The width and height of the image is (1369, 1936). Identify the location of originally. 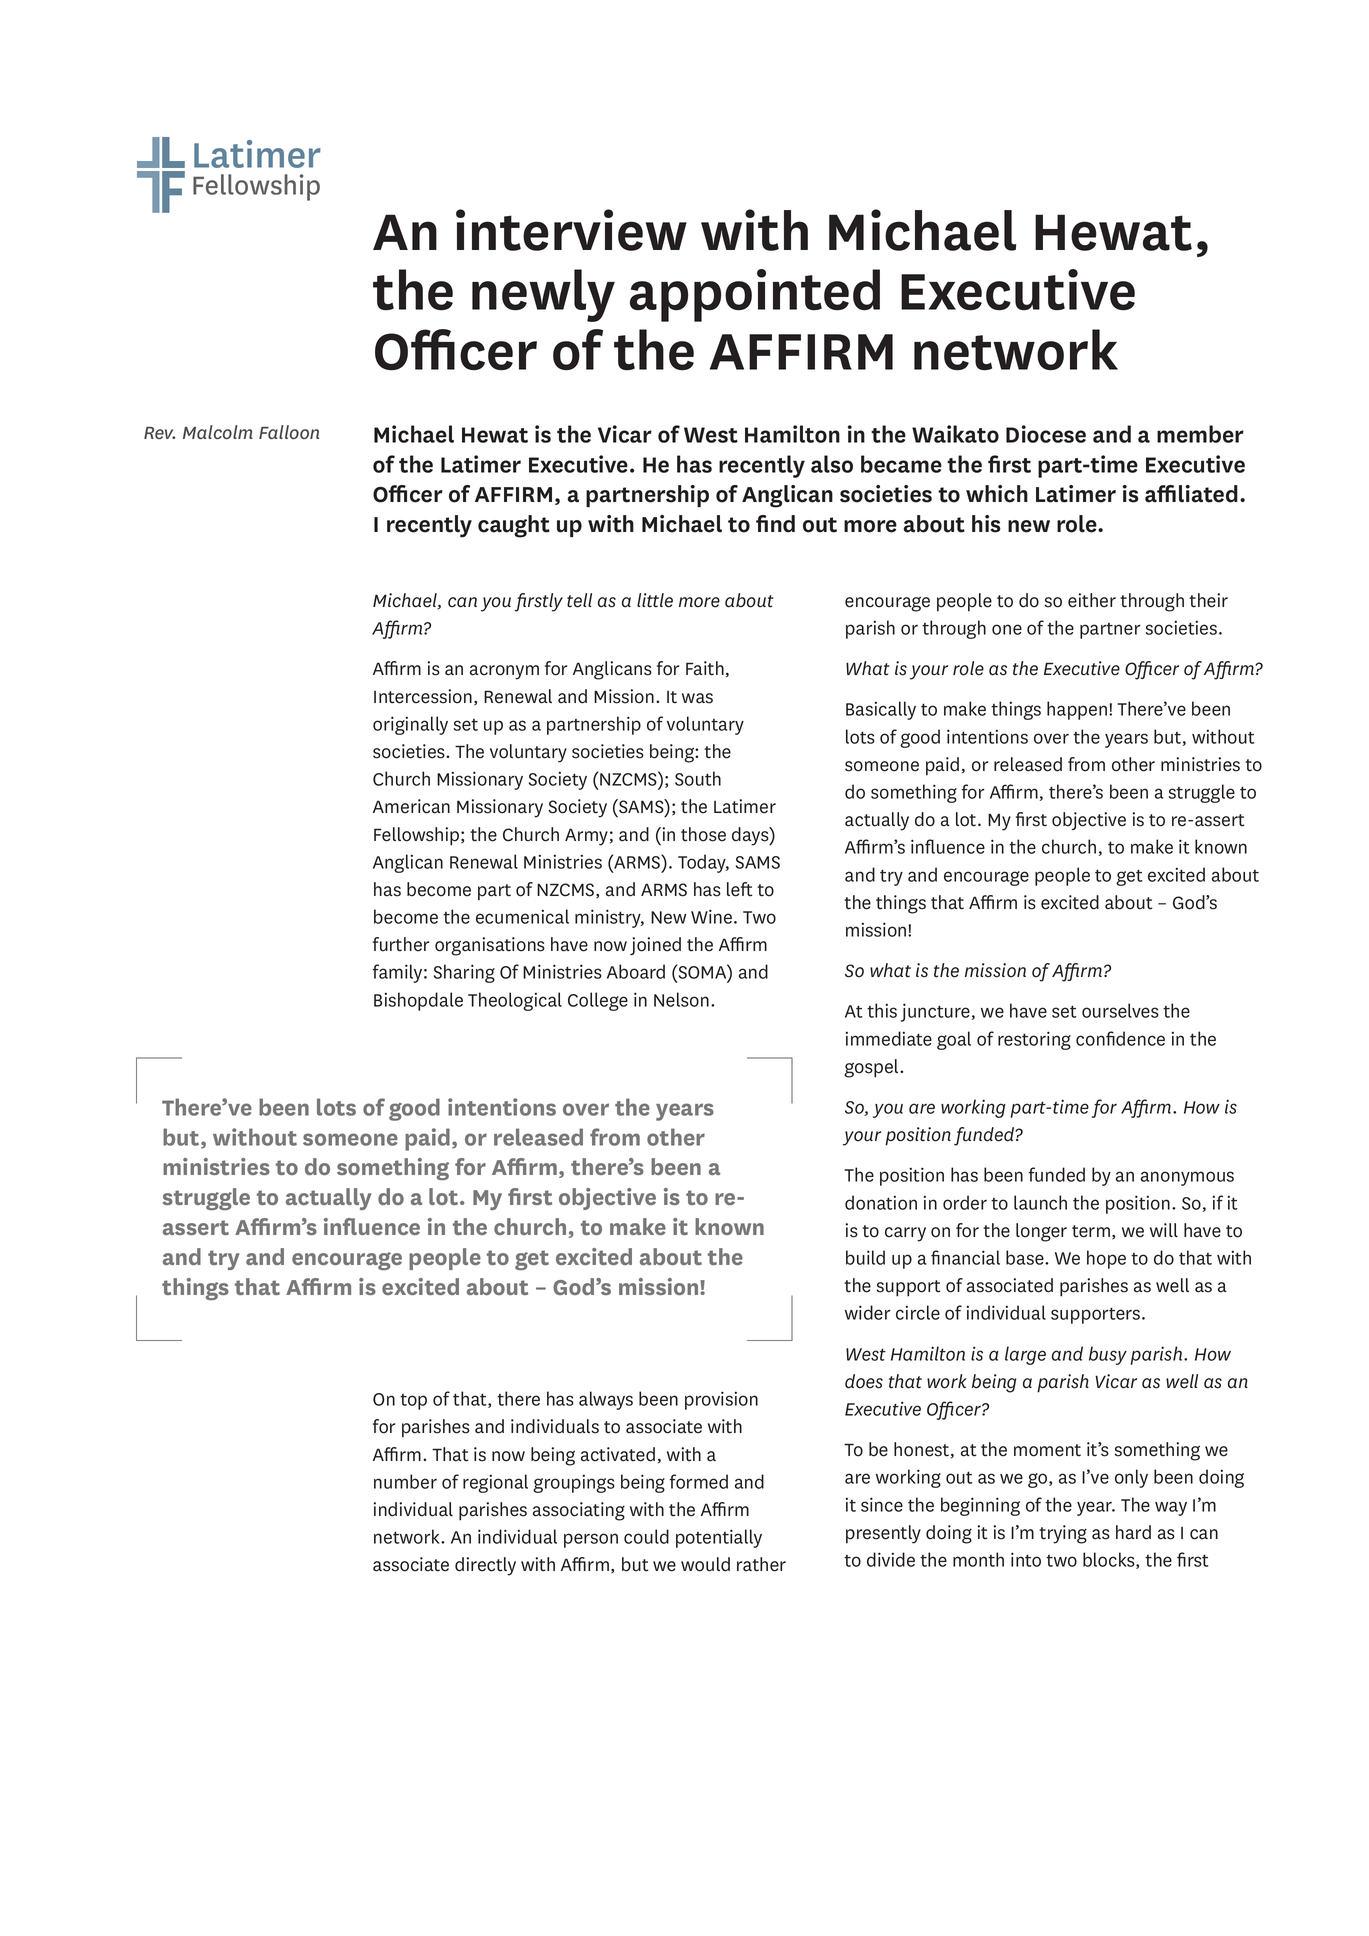
(410, 725).
